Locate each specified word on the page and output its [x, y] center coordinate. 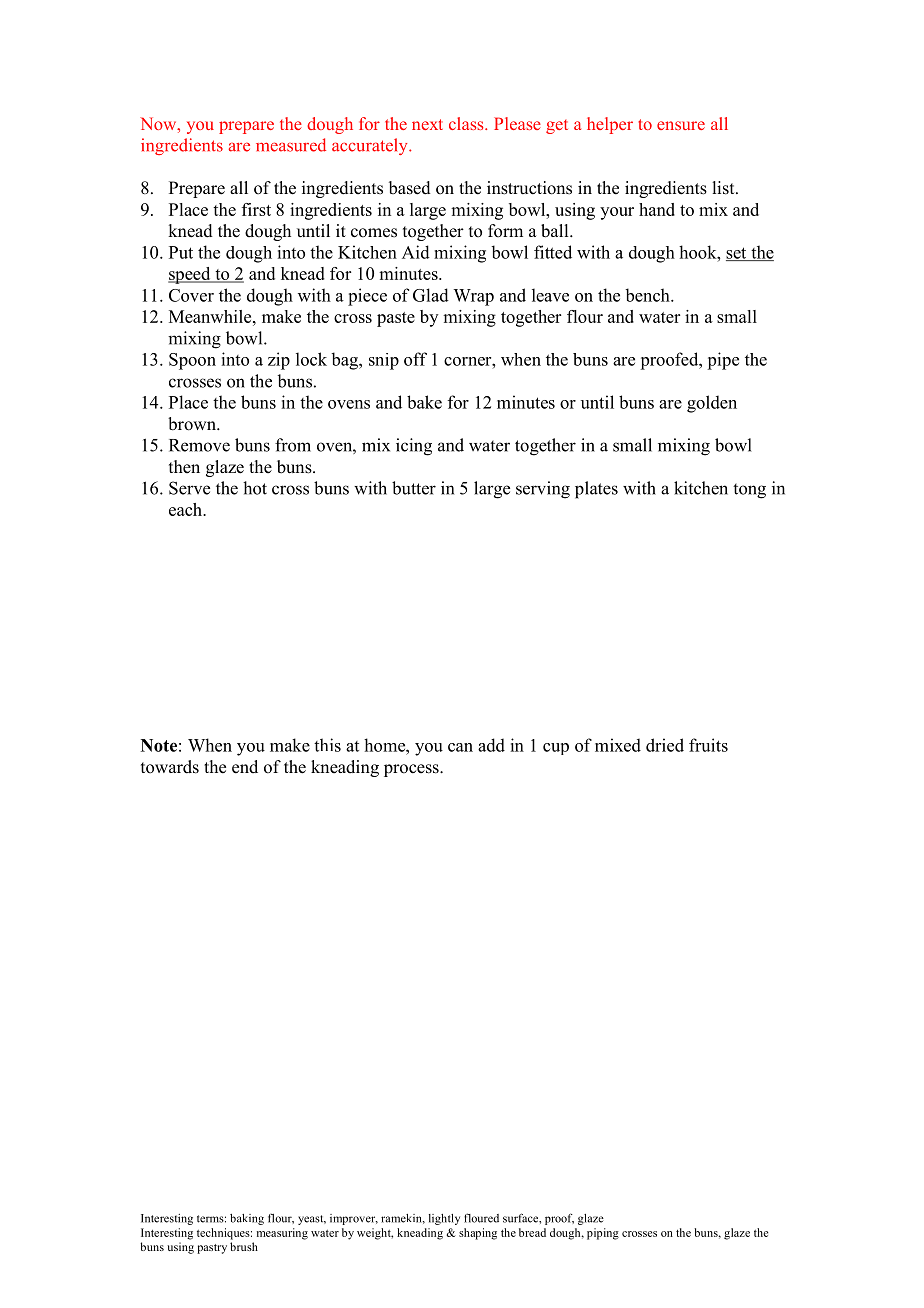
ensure [681, 125]
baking [247, 1219]
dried [665, 745]
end [245, 767]
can [460, 747]
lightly [444, 1219]
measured [291, 145]
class [467, 123]
